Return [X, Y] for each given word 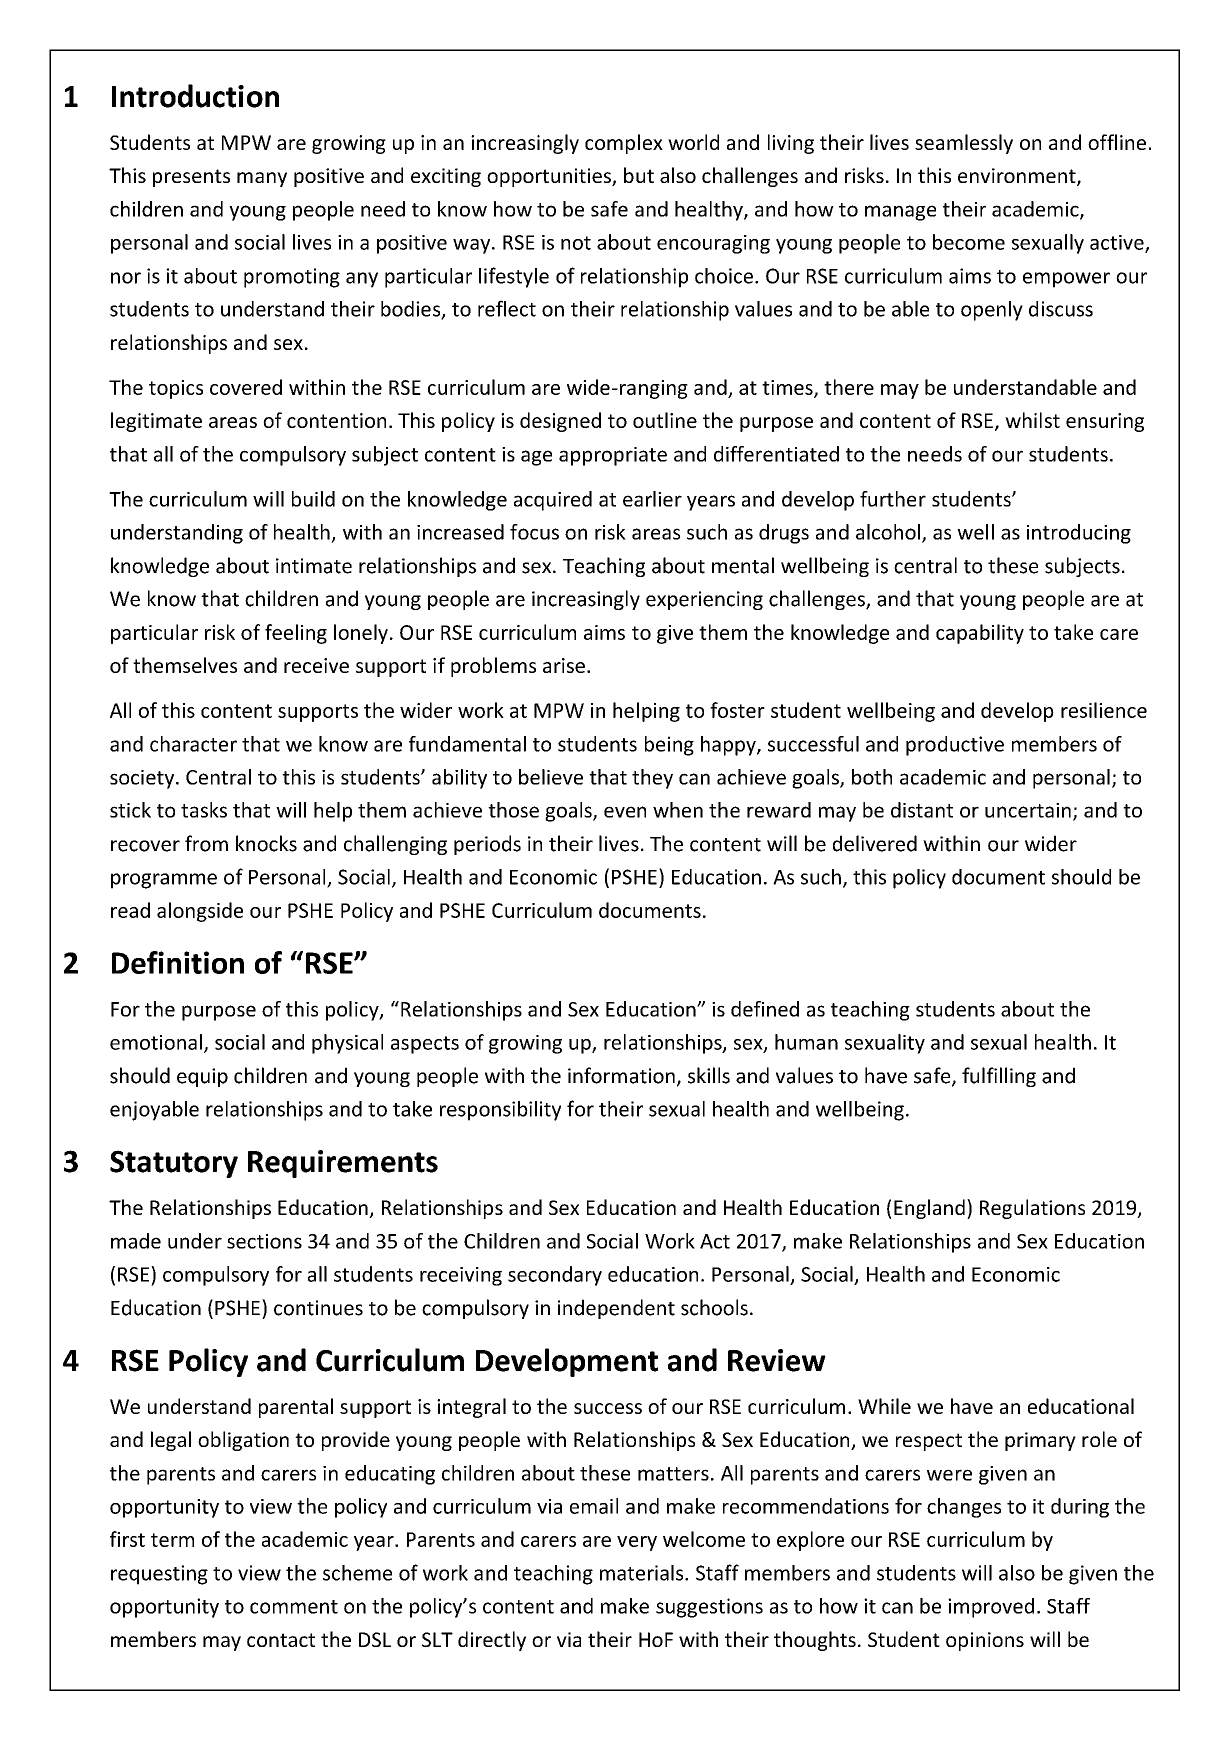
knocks [266, 843]
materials [643, 1573]
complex [624, 144]
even [625, 812]
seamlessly [964, 144]
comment [294, 1607]
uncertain [1028, 810]
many [262, 179]
